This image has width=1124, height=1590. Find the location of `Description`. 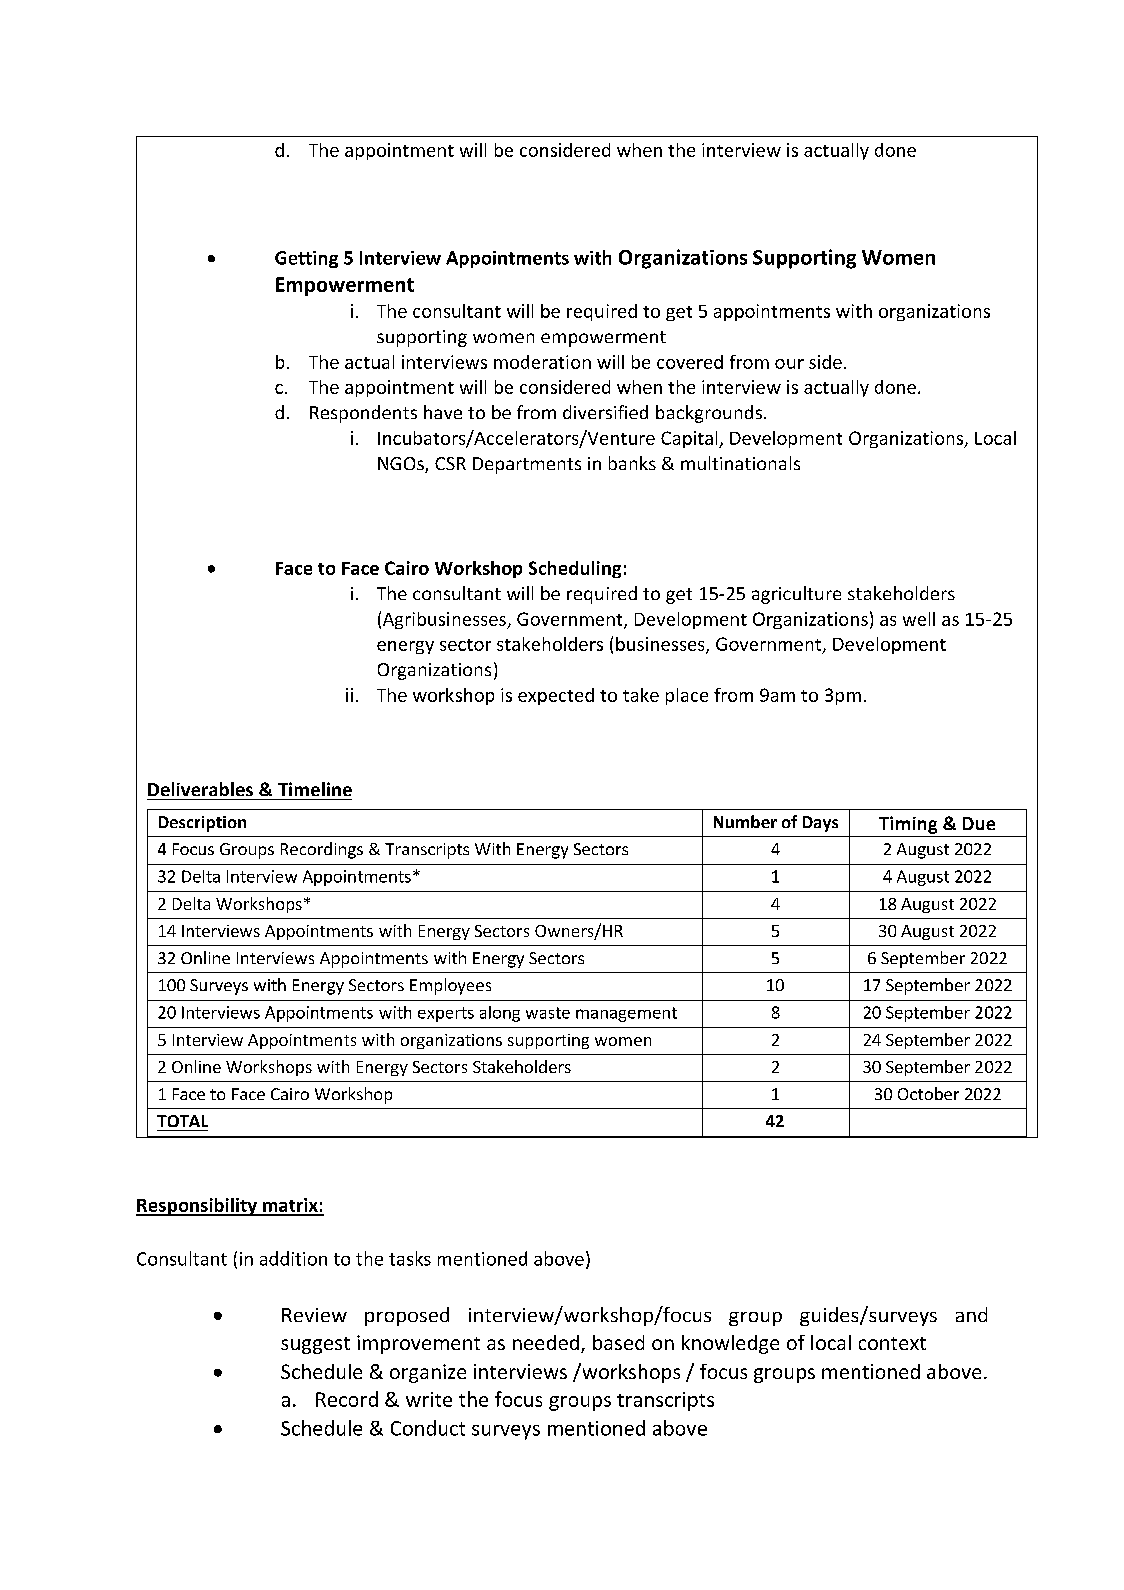

Description is located at coordinates (202, 824).
